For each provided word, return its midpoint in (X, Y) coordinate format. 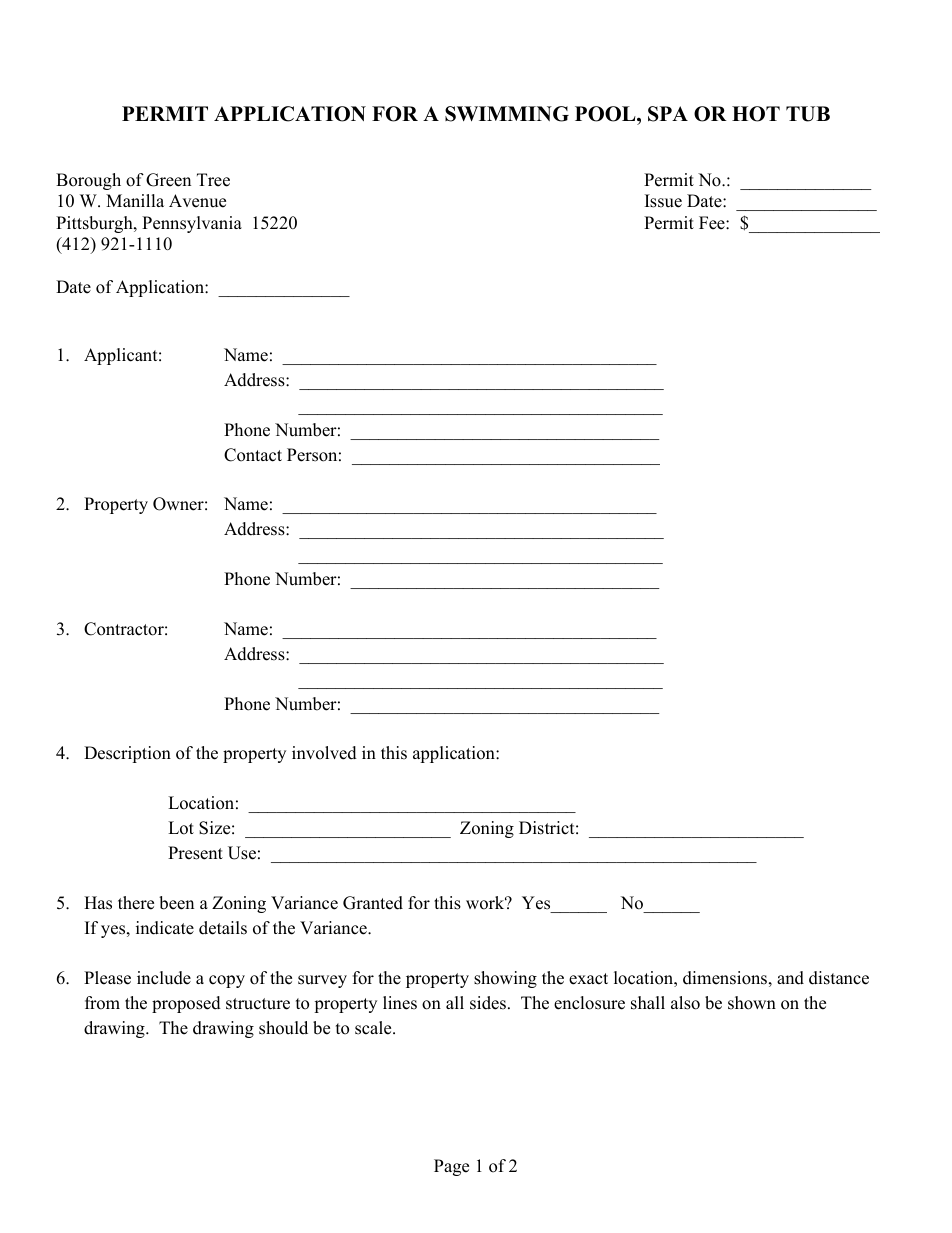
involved (324, 753)
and (790, 978)
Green (168, 180)
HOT (756, 114)
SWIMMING (507, 114)
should (283, 1028)
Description (127, 754)
